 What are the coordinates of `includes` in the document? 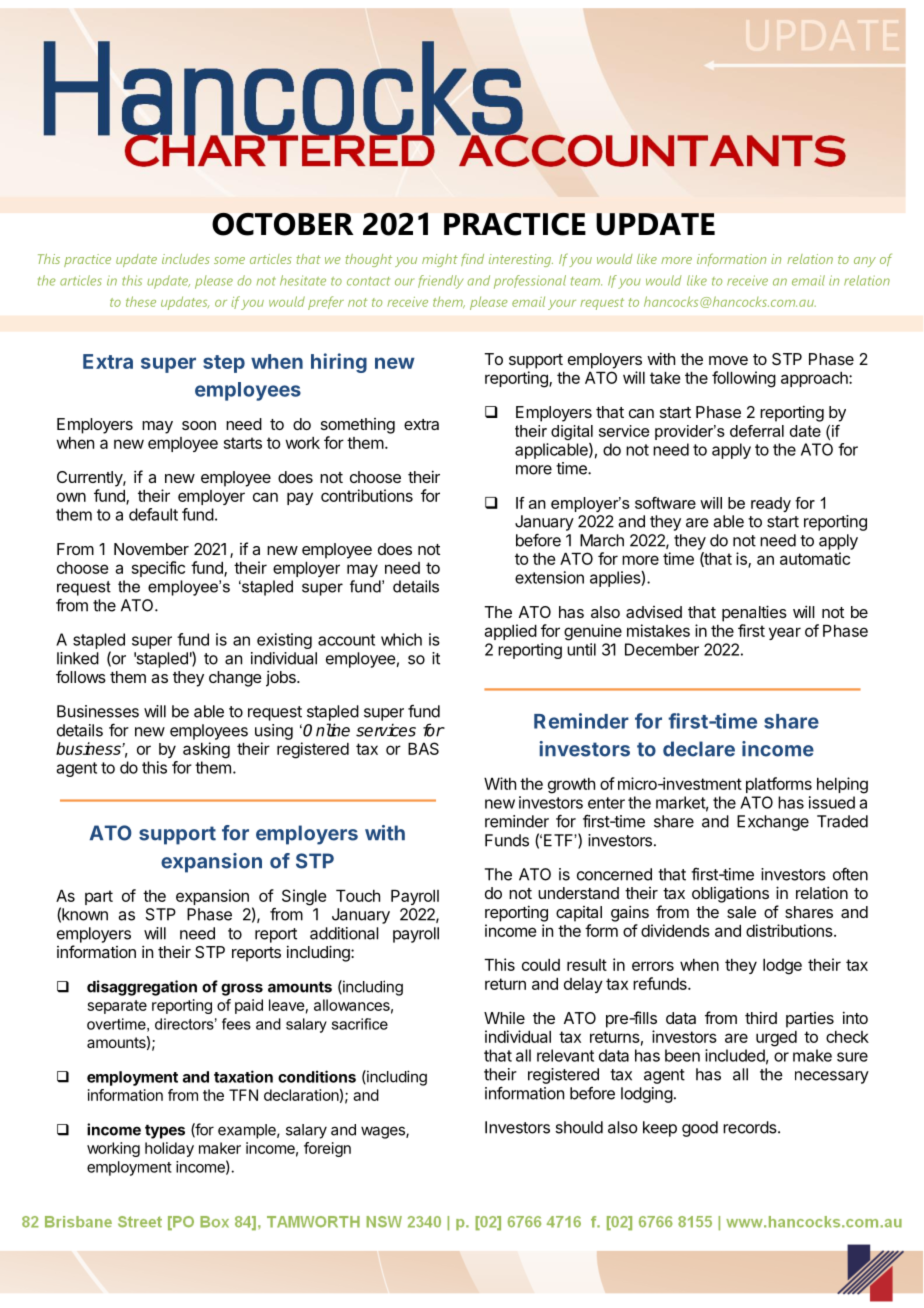 It's located at (186, 259).
